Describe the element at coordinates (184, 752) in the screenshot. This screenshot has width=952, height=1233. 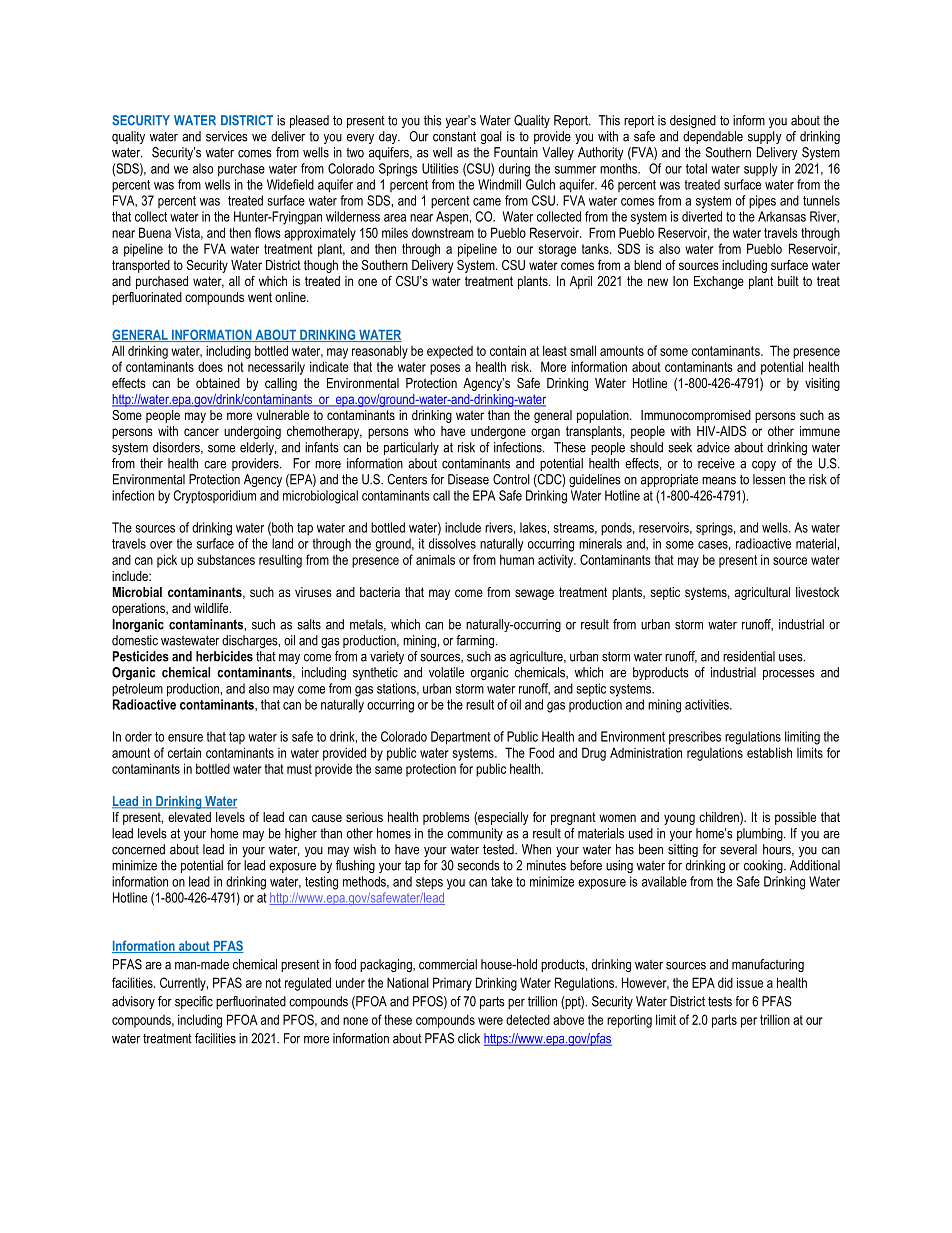
I see `certain` at that location.
